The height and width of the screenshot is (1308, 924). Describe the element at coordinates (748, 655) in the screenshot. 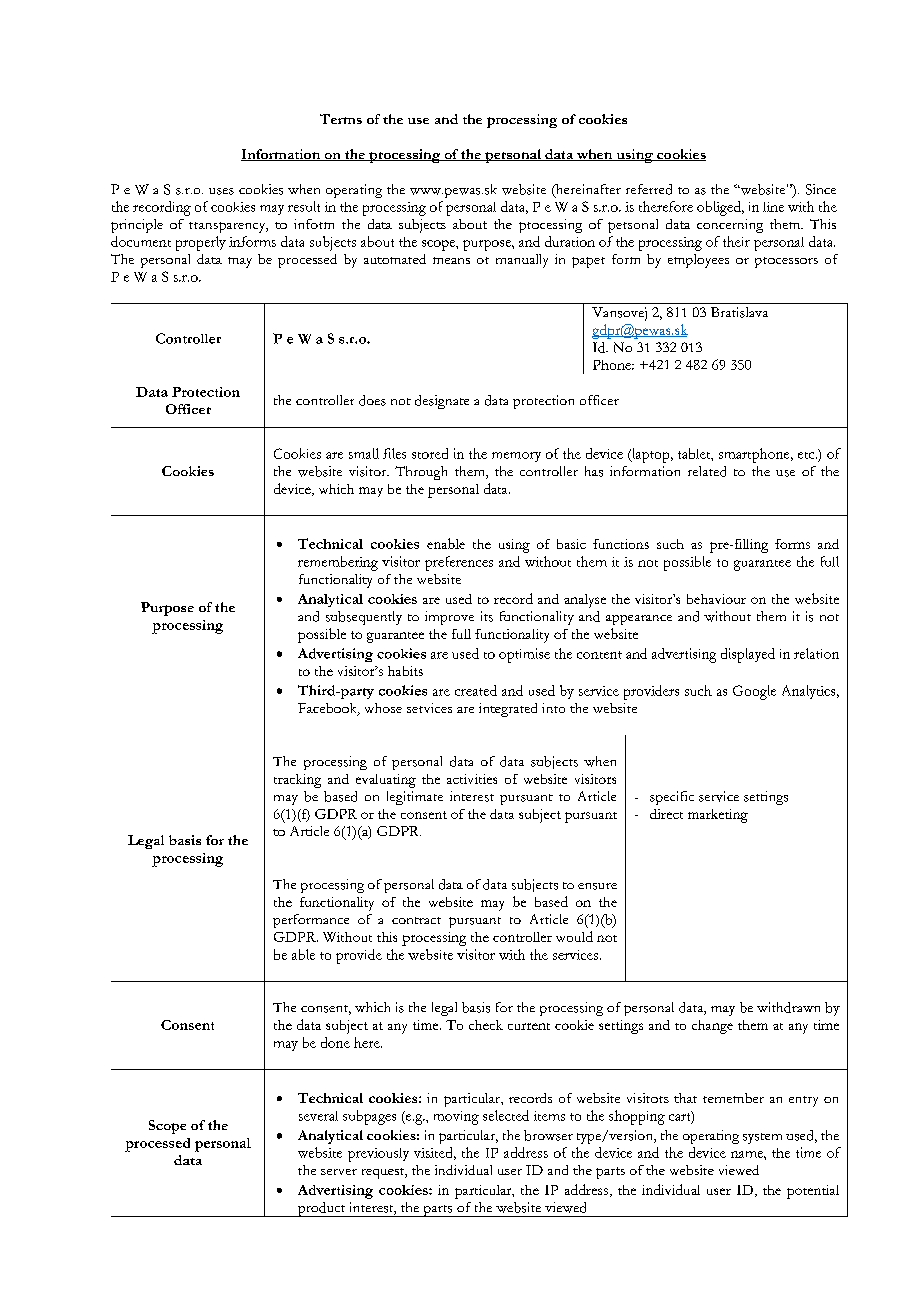

I see `displayed` at that location.
